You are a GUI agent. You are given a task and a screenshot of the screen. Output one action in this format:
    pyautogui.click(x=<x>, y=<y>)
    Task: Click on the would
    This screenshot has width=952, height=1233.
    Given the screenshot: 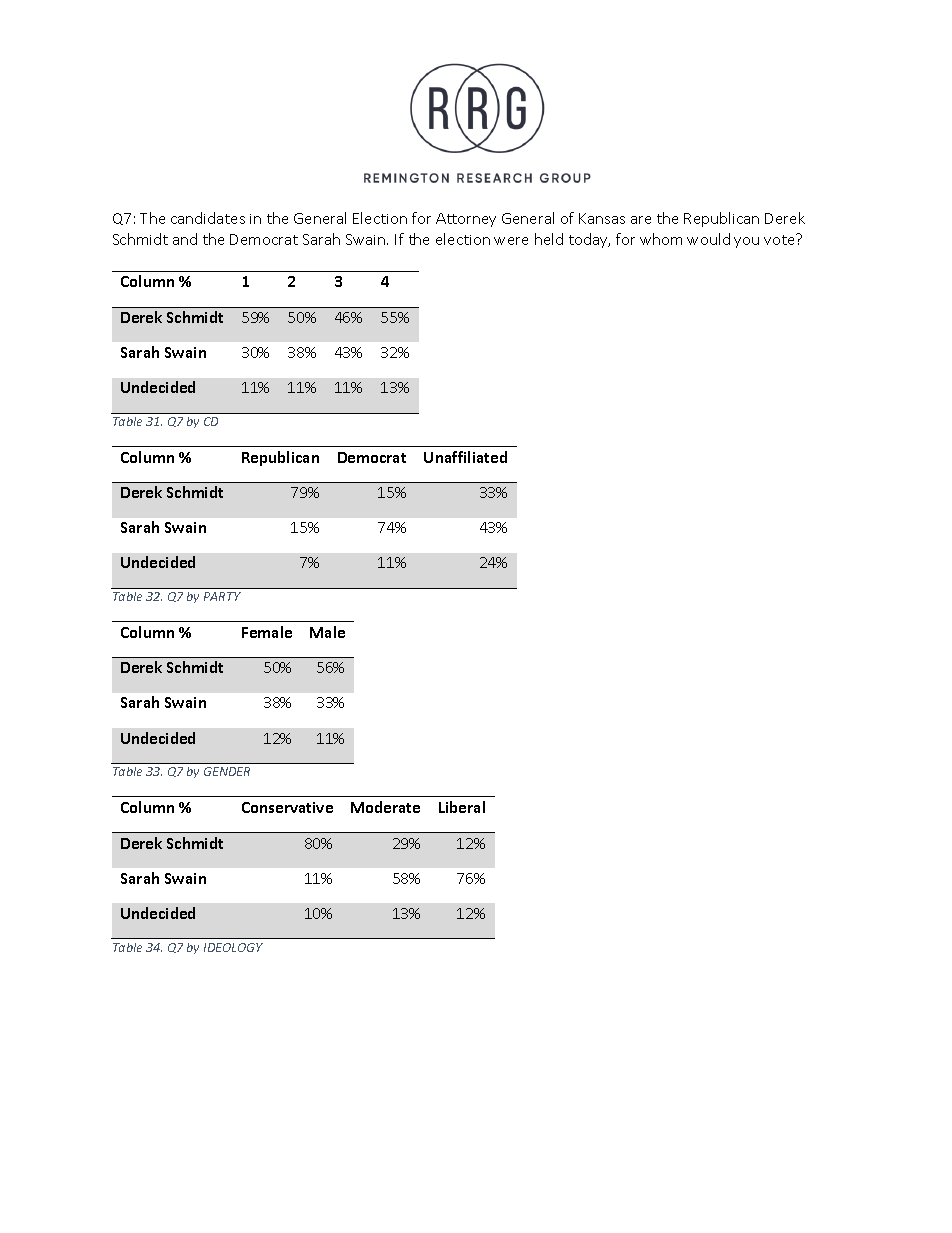 What is the action you would take?
    pyautogui.click(x=708, y=239)
